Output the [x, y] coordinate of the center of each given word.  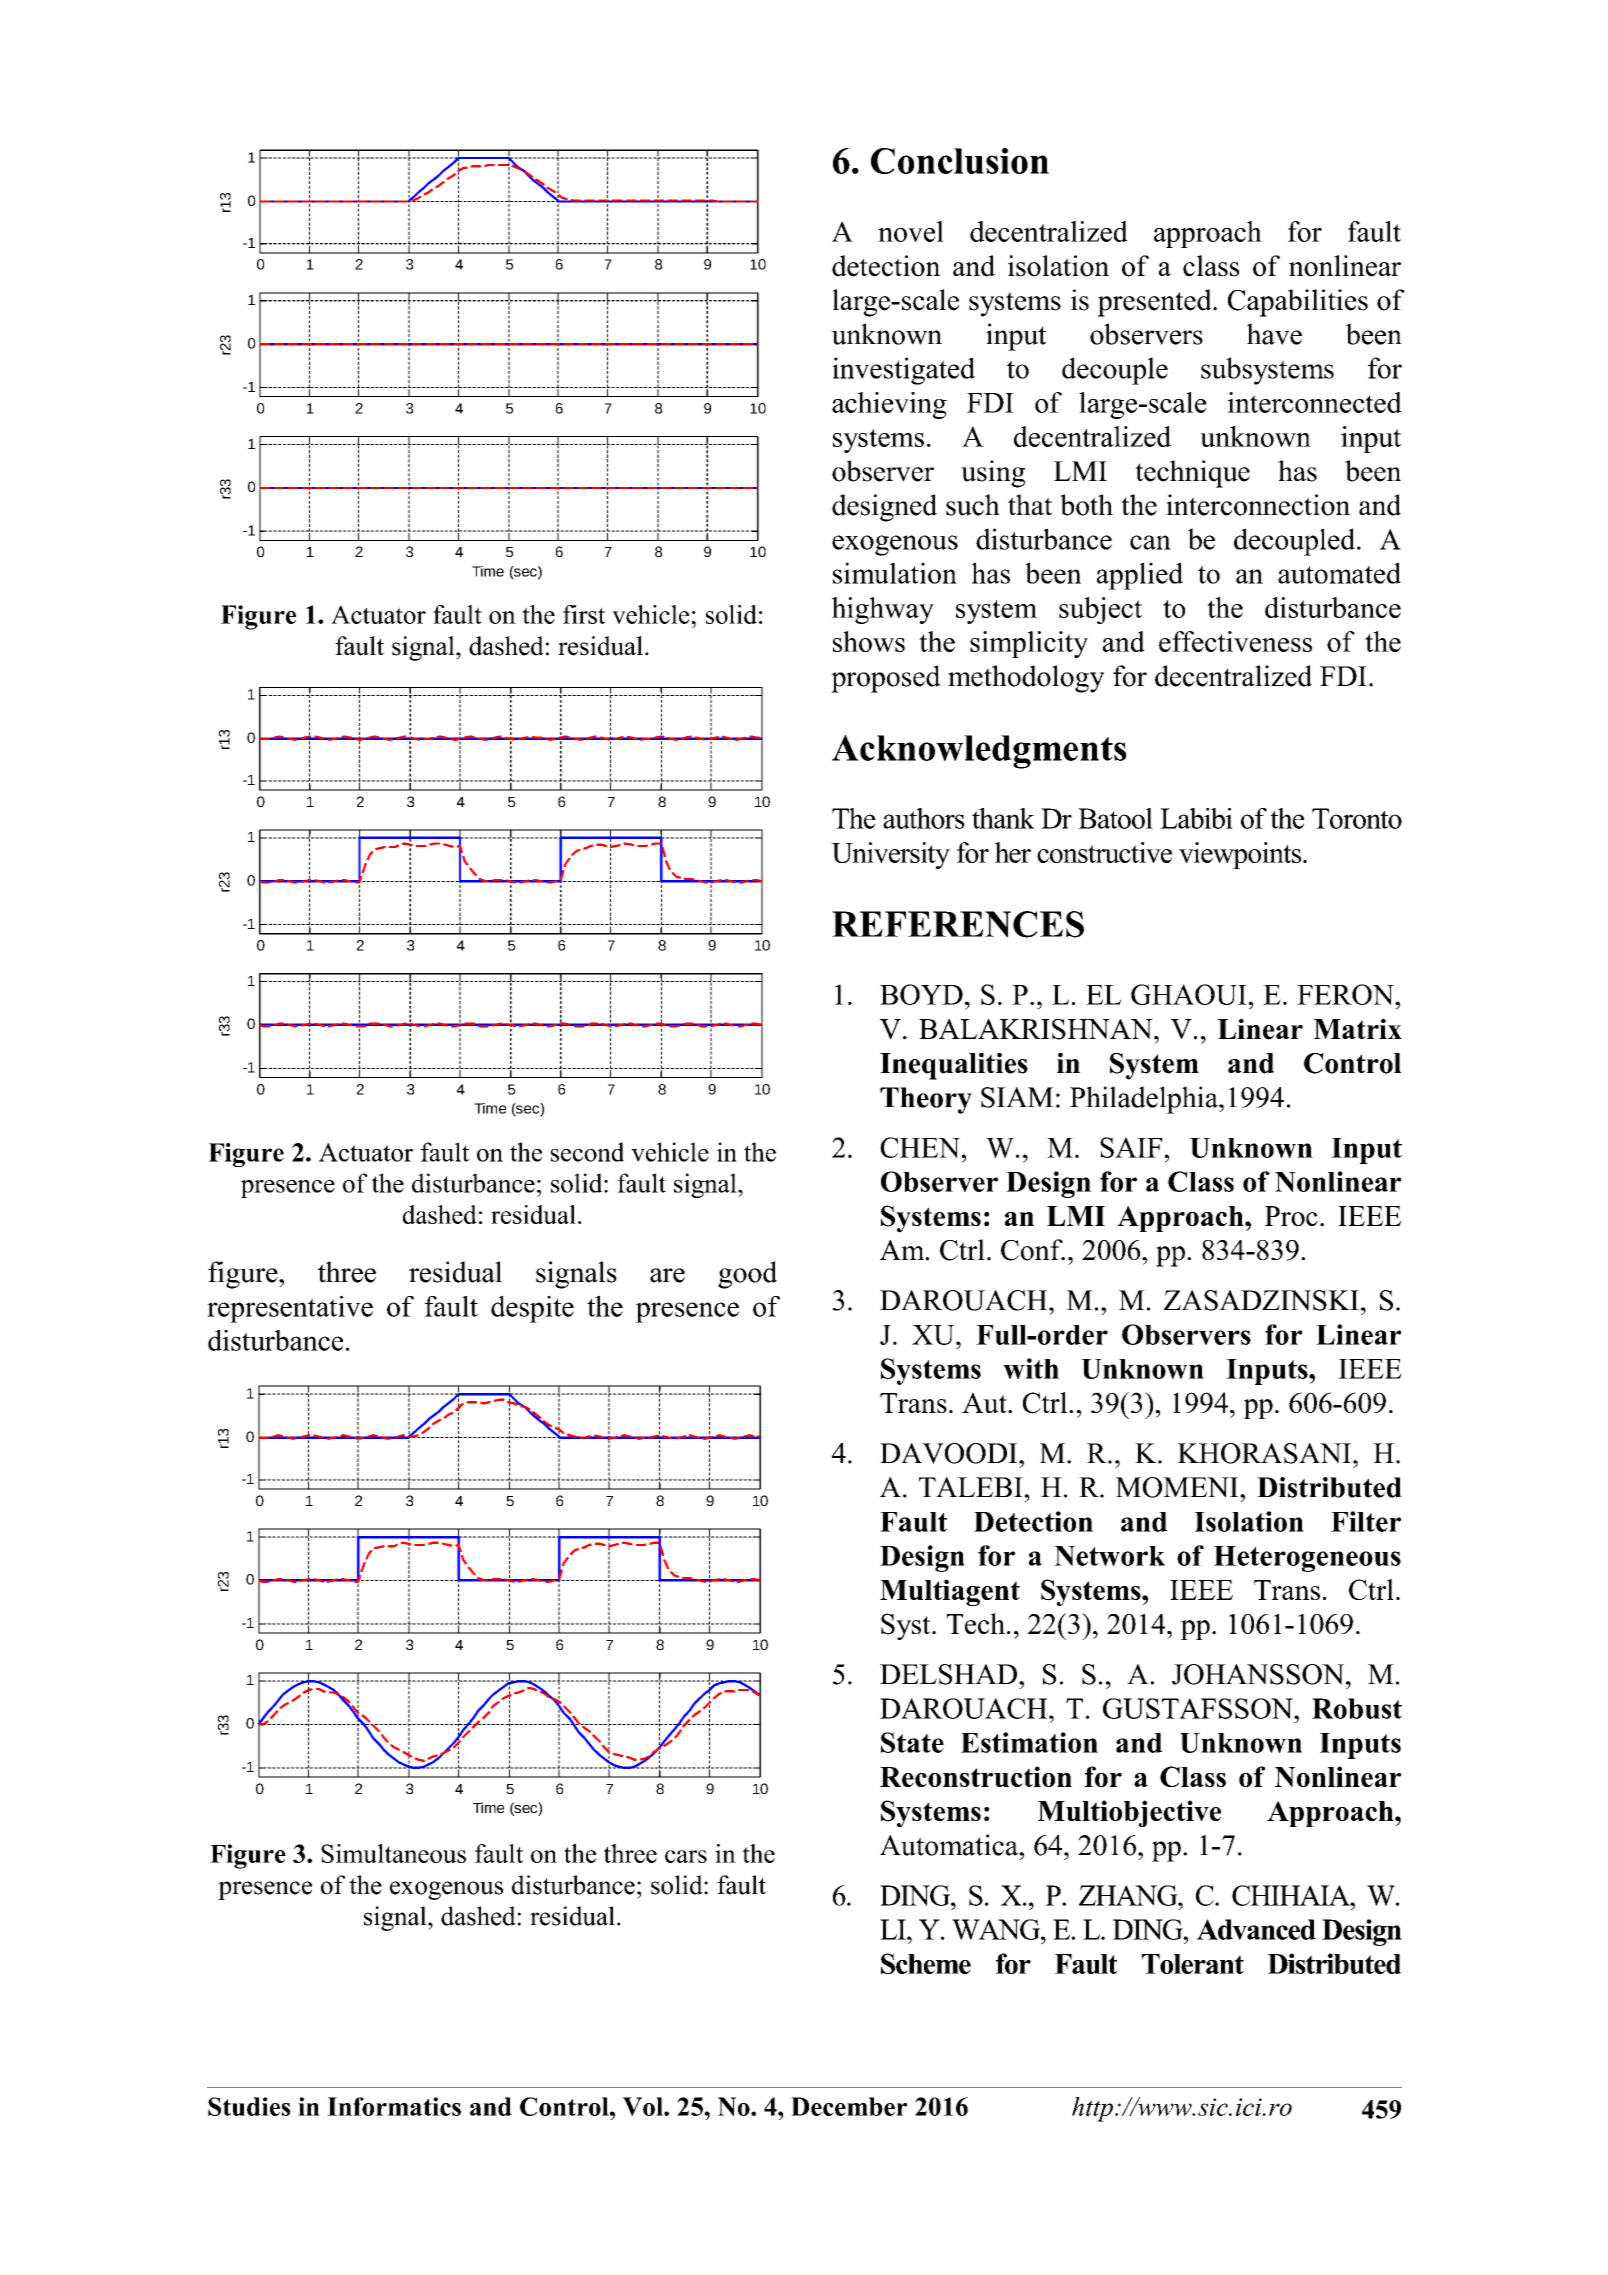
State [912, 1742]
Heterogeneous [1307, 1559]
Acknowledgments [979, 752]
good [747, 1275]
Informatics [394, 2106]
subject [1100, 610]
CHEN [920, 1147]
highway [883, 610]
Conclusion [960, 161]
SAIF [1131, 1147]
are [667, 1275]
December [849, 2106]
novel [911, 231]
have [1274, 334]
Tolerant [1193, 1964]
